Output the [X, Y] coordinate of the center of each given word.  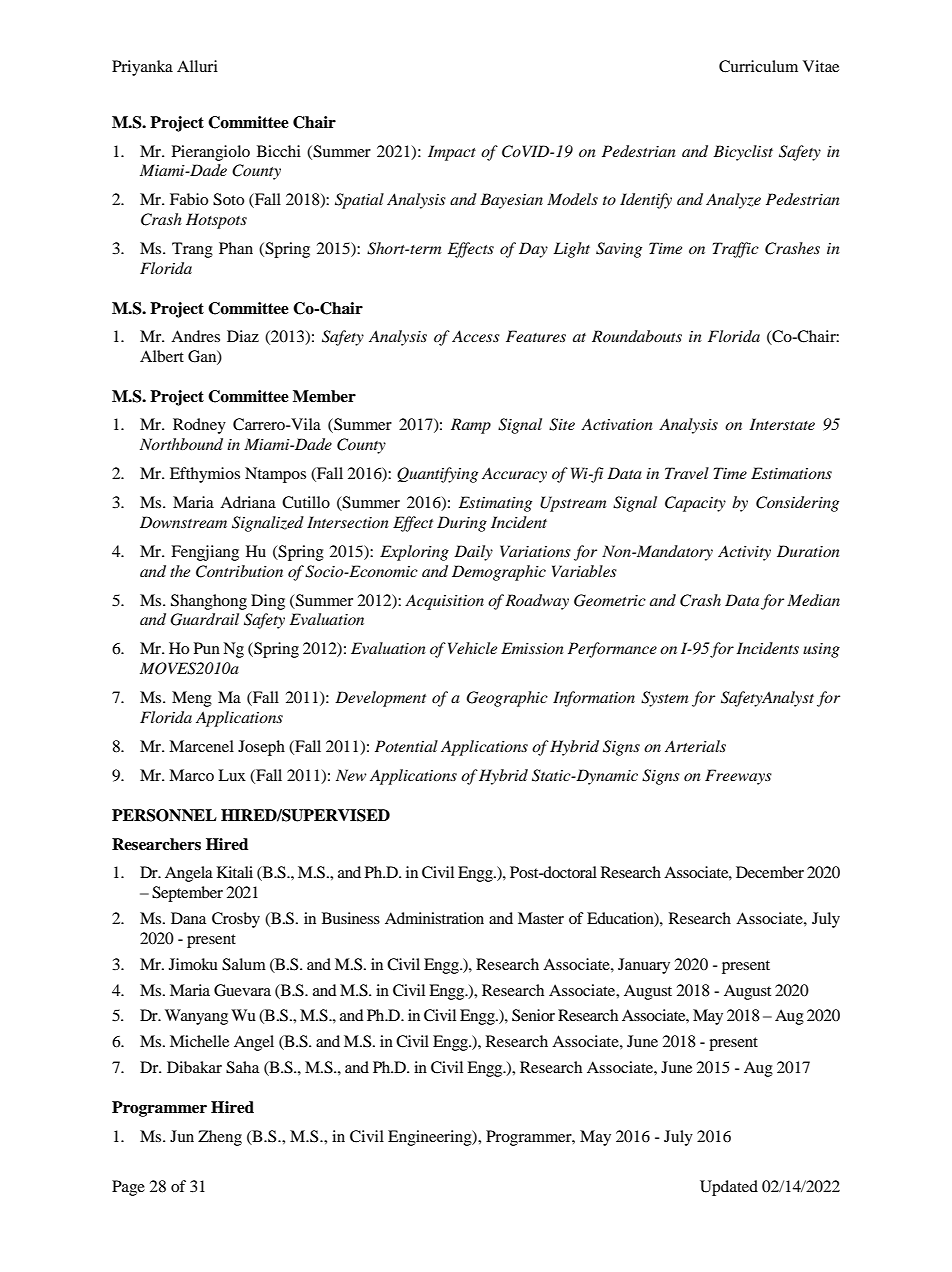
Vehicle [472, 648]
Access [476, 336]
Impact [452, 153]
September [187, 894]
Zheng [220, 1138]
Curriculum [758, 66]
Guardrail [204, 619]
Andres [195, 336]
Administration [434, 918]
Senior [533, 1015]
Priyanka [142, 68]
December [770, 872]
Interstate [782, 424]
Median [813, 600]
